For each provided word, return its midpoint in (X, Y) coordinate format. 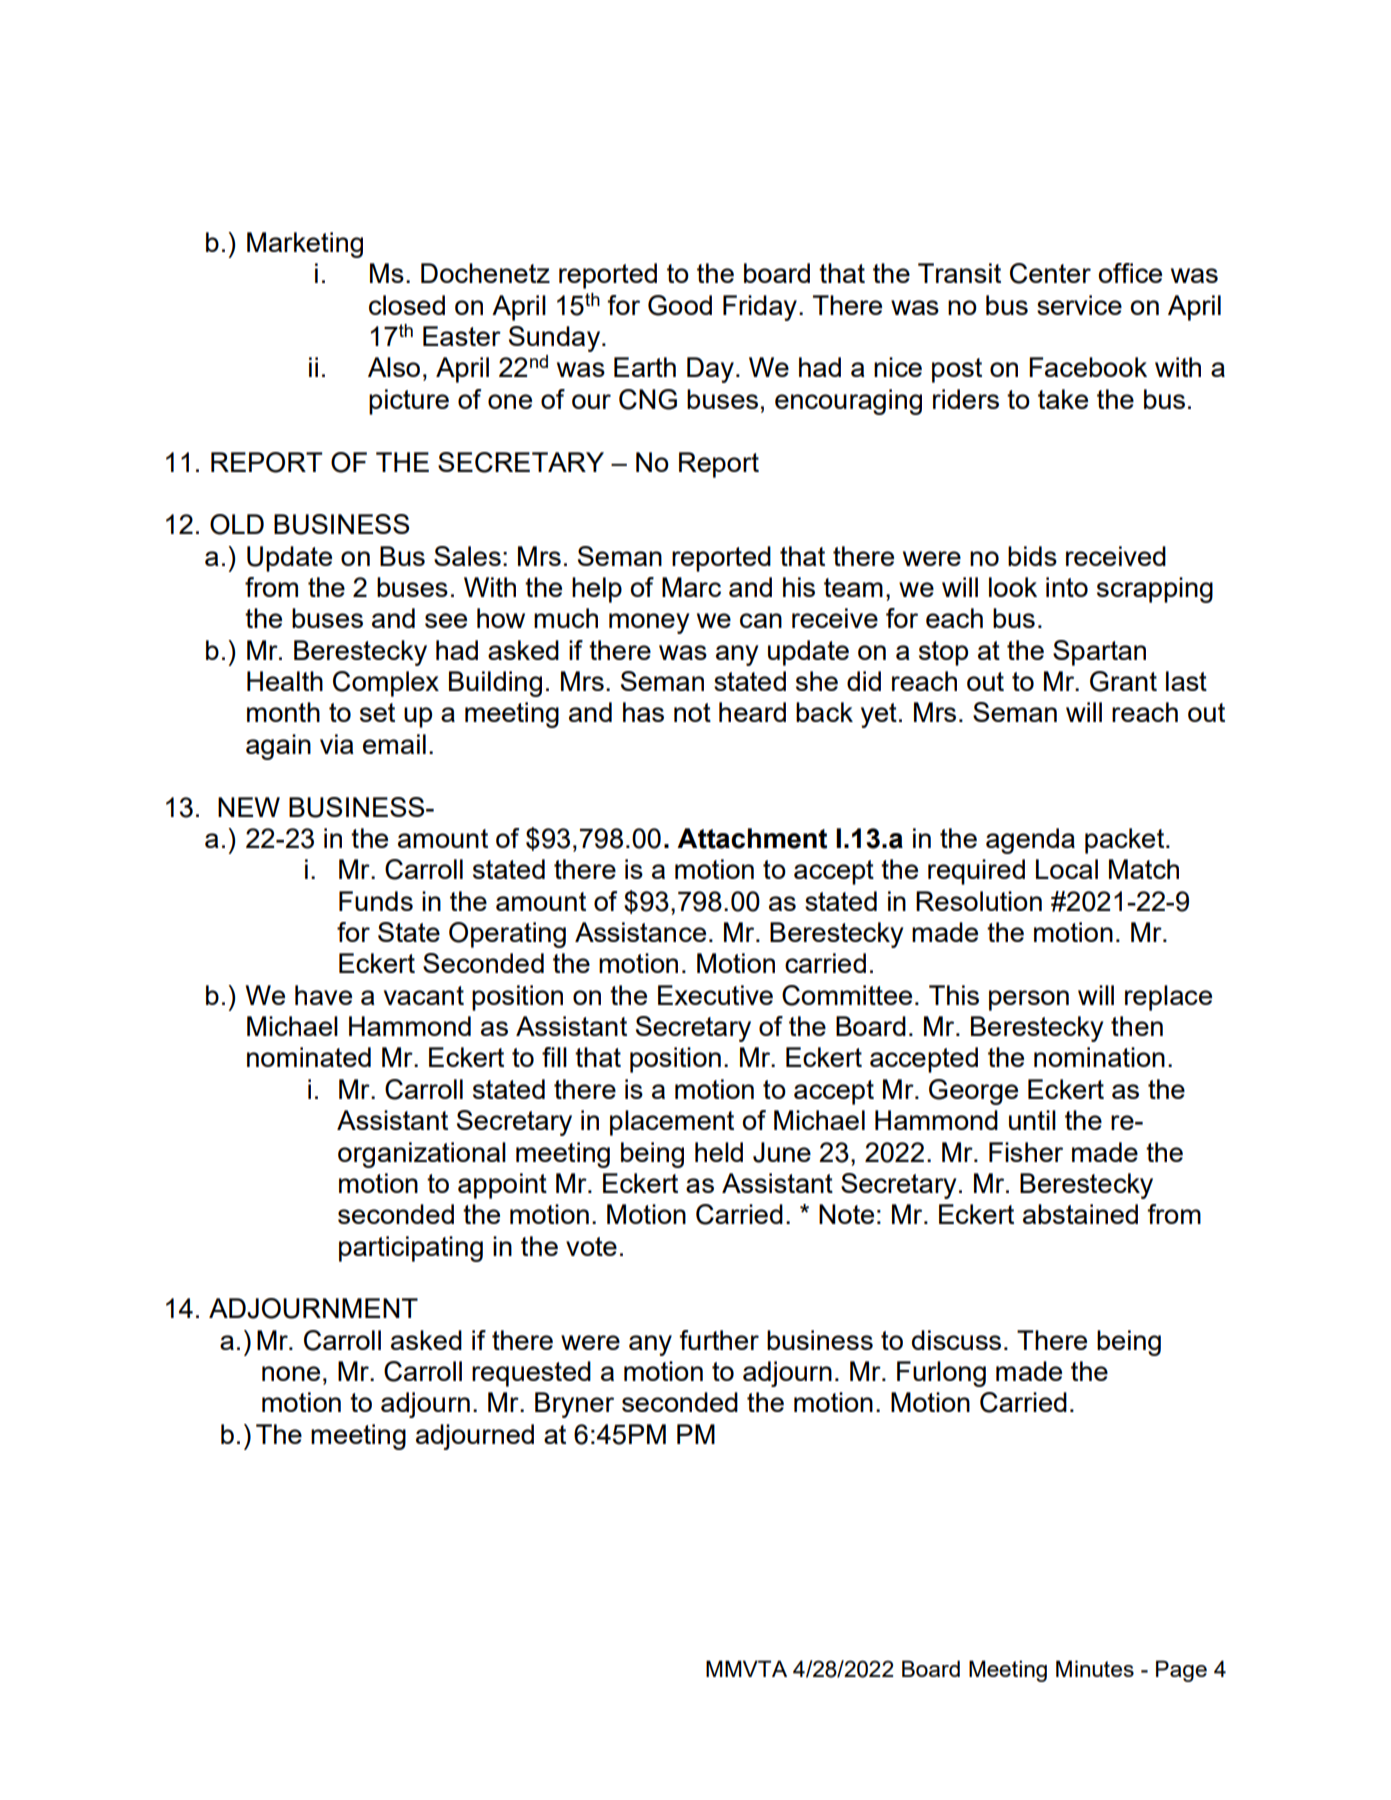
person (1029, 1000)
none (291, 1373)
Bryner (574, 1405)
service (1079, 305)
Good (680, 305)
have (323, 995)
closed (407, 305)
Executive (715, 995)
